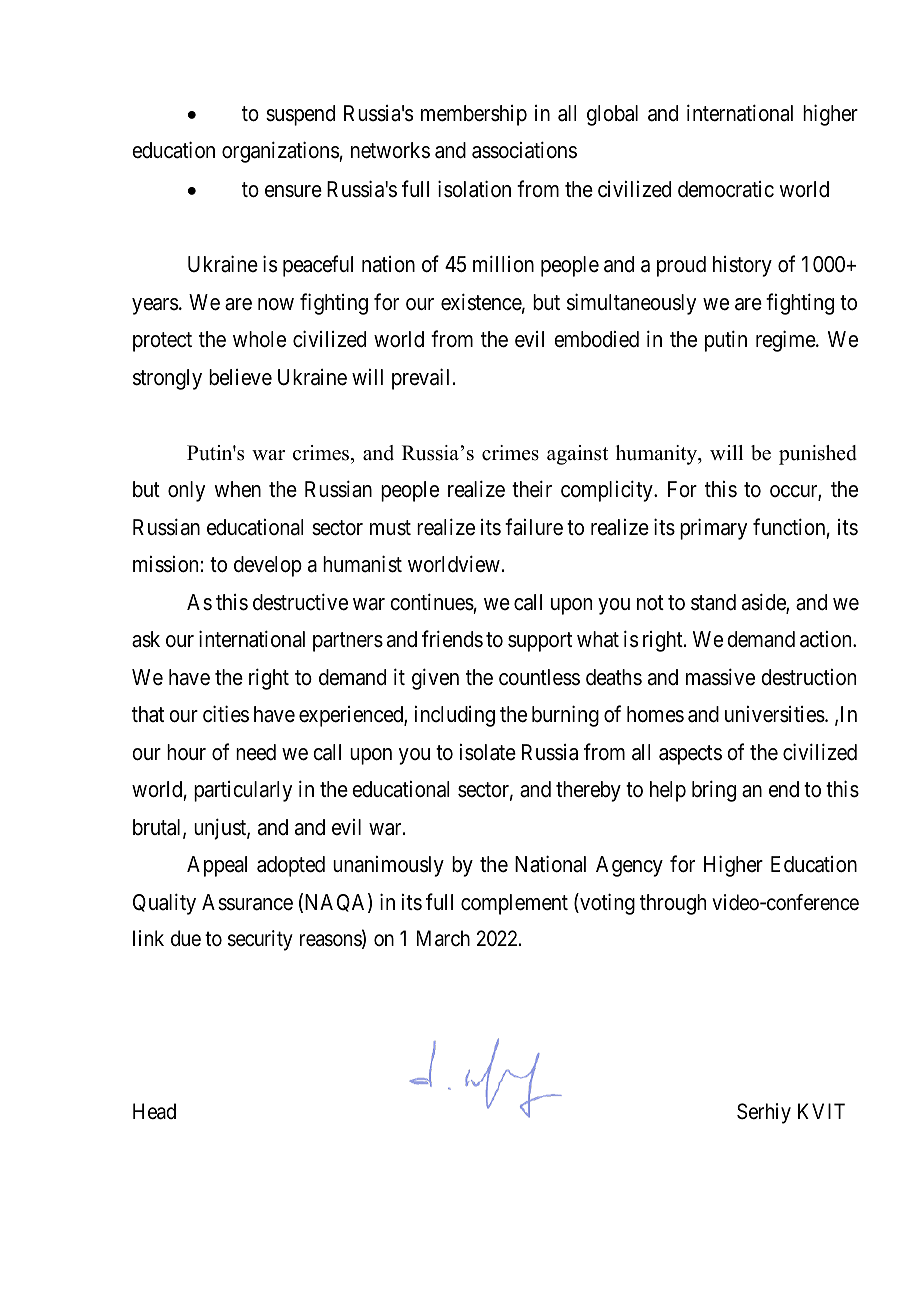  Describe the element at coordinates (713, 602) in the screenshot. I see `stand` at that location.
